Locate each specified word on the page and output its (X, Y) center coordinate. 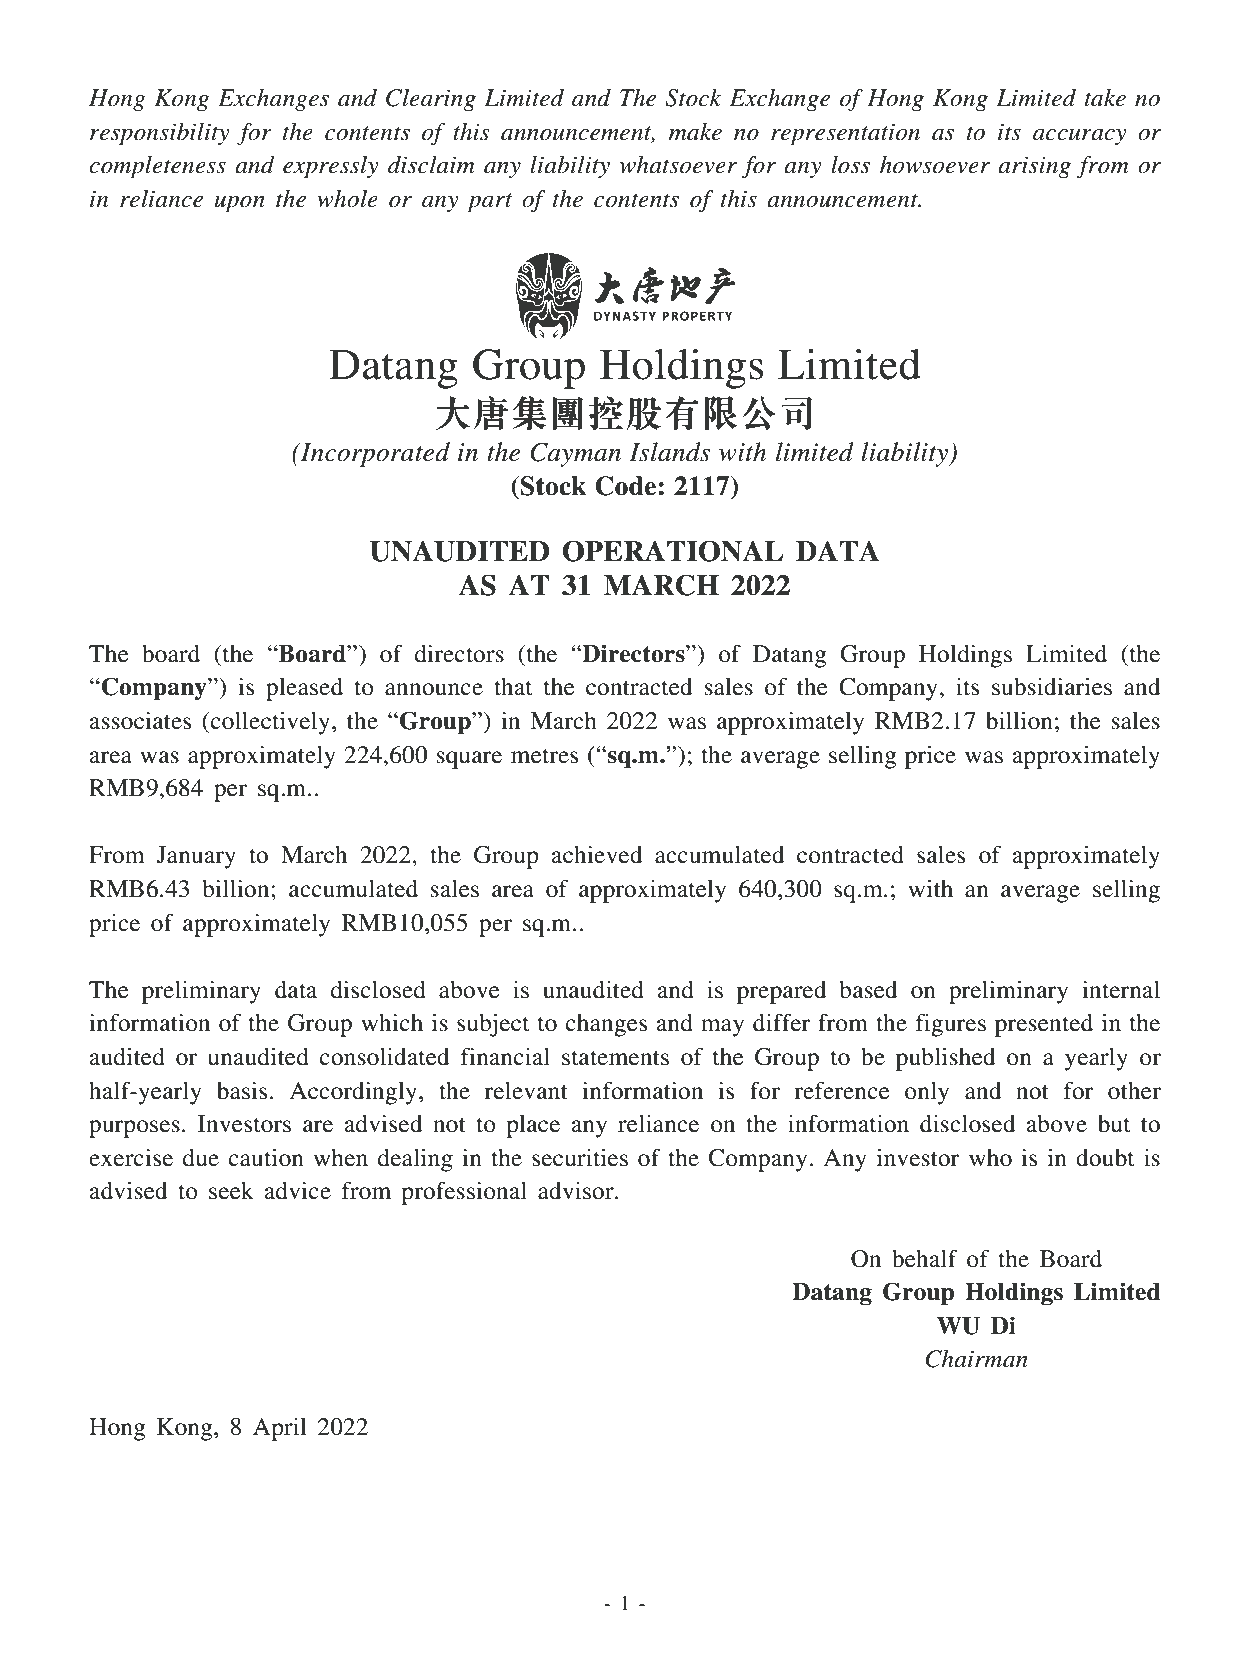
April (280, 1429)
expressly (330, 167)
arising (1034, 167)
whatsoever (678, 165)
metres (544, 756)
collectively (272, 723)
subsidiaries (1052, 687)
